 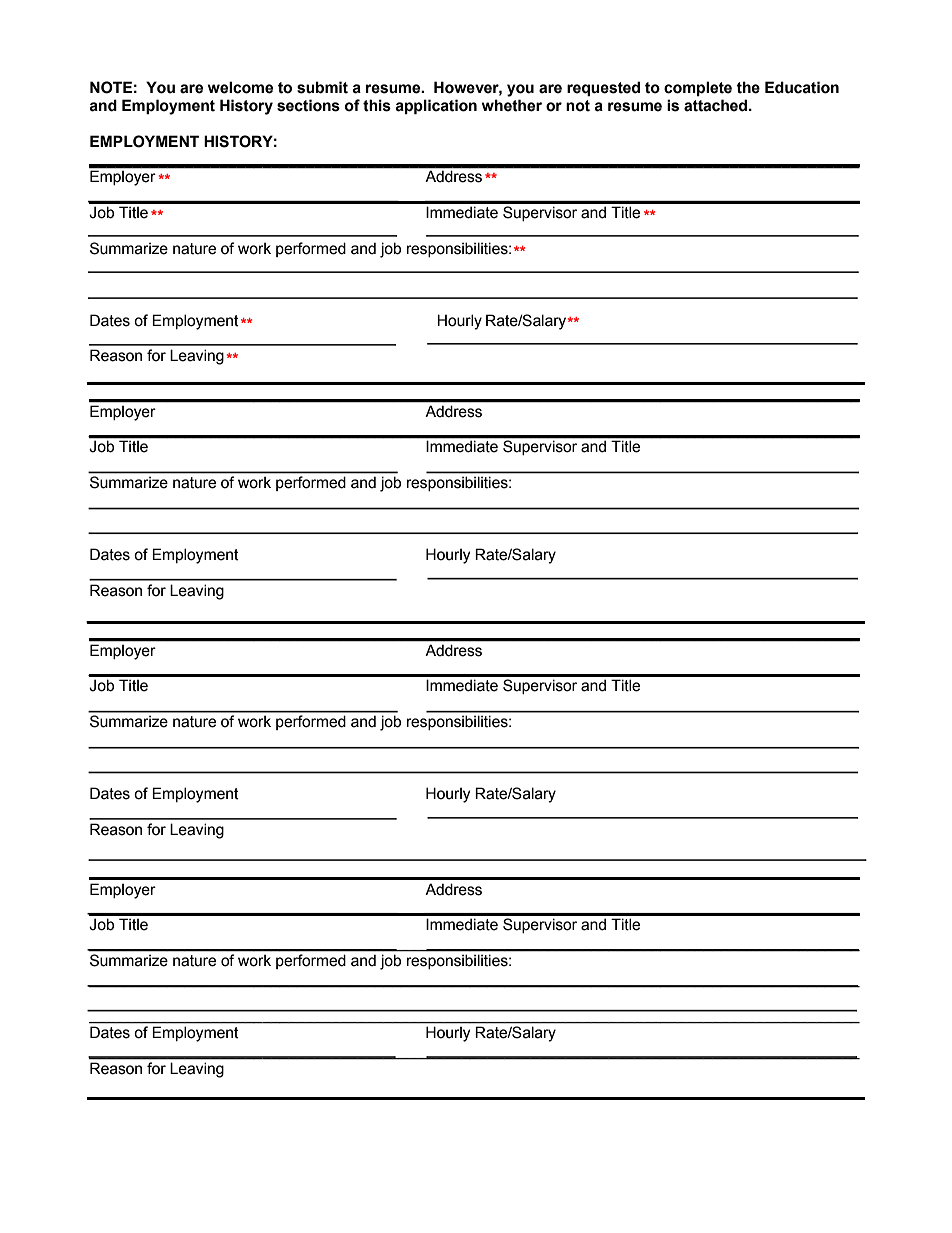 What do you see at coordinates (698, 88) in the page?
I see `complete` at bounding box center [698, 88].
